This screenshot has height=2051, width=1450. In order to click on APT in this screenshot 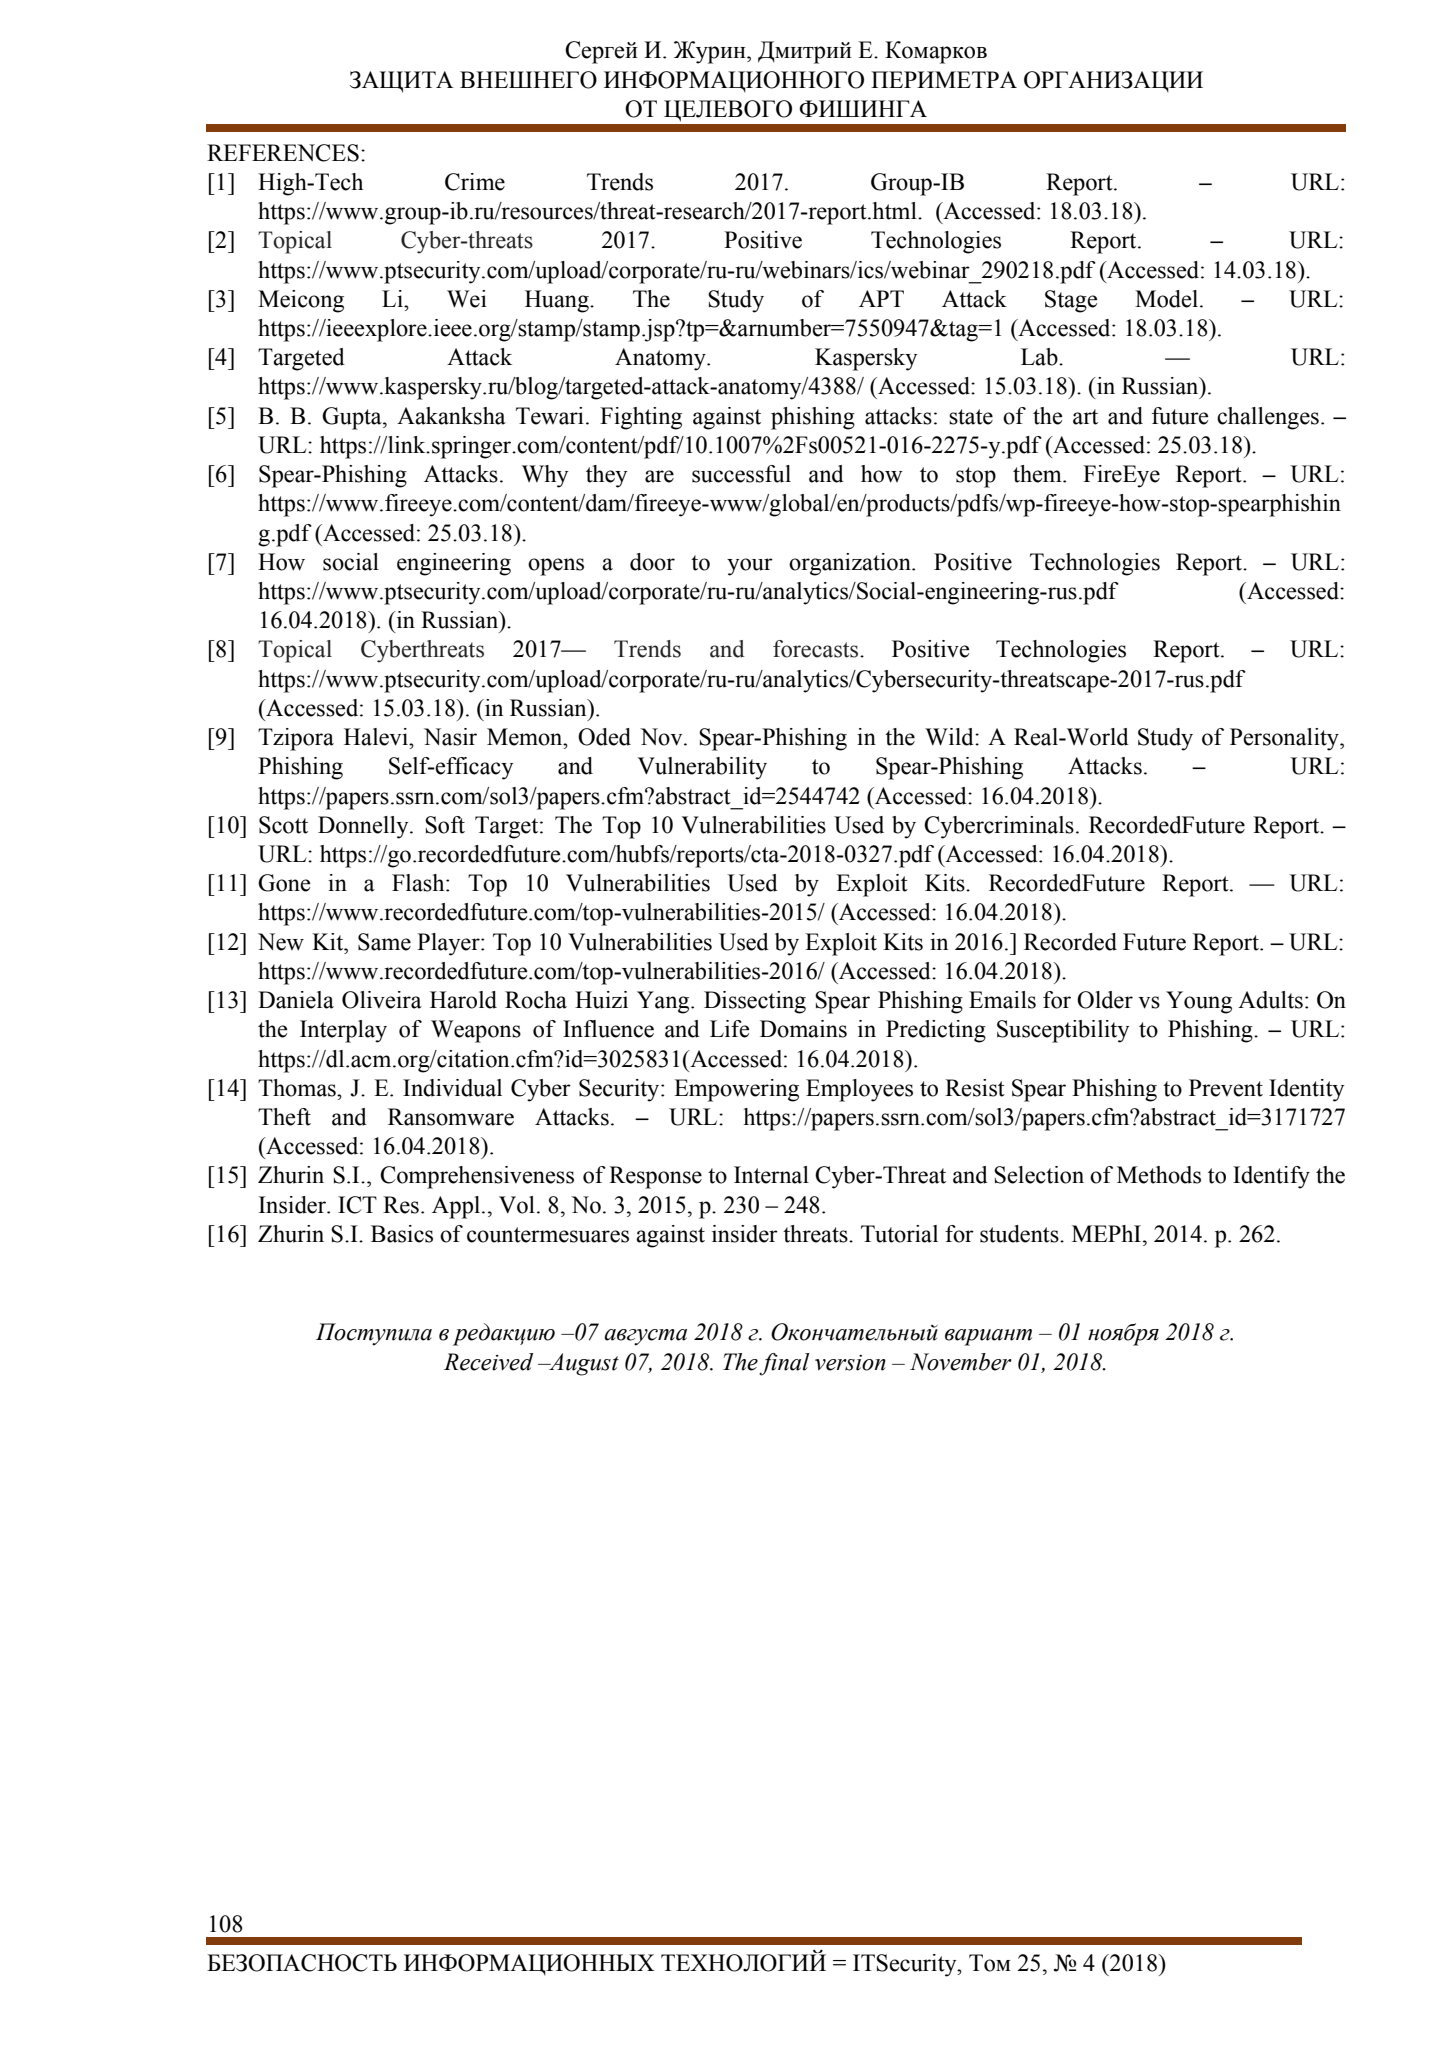, I will do `click(881, 298)`.
